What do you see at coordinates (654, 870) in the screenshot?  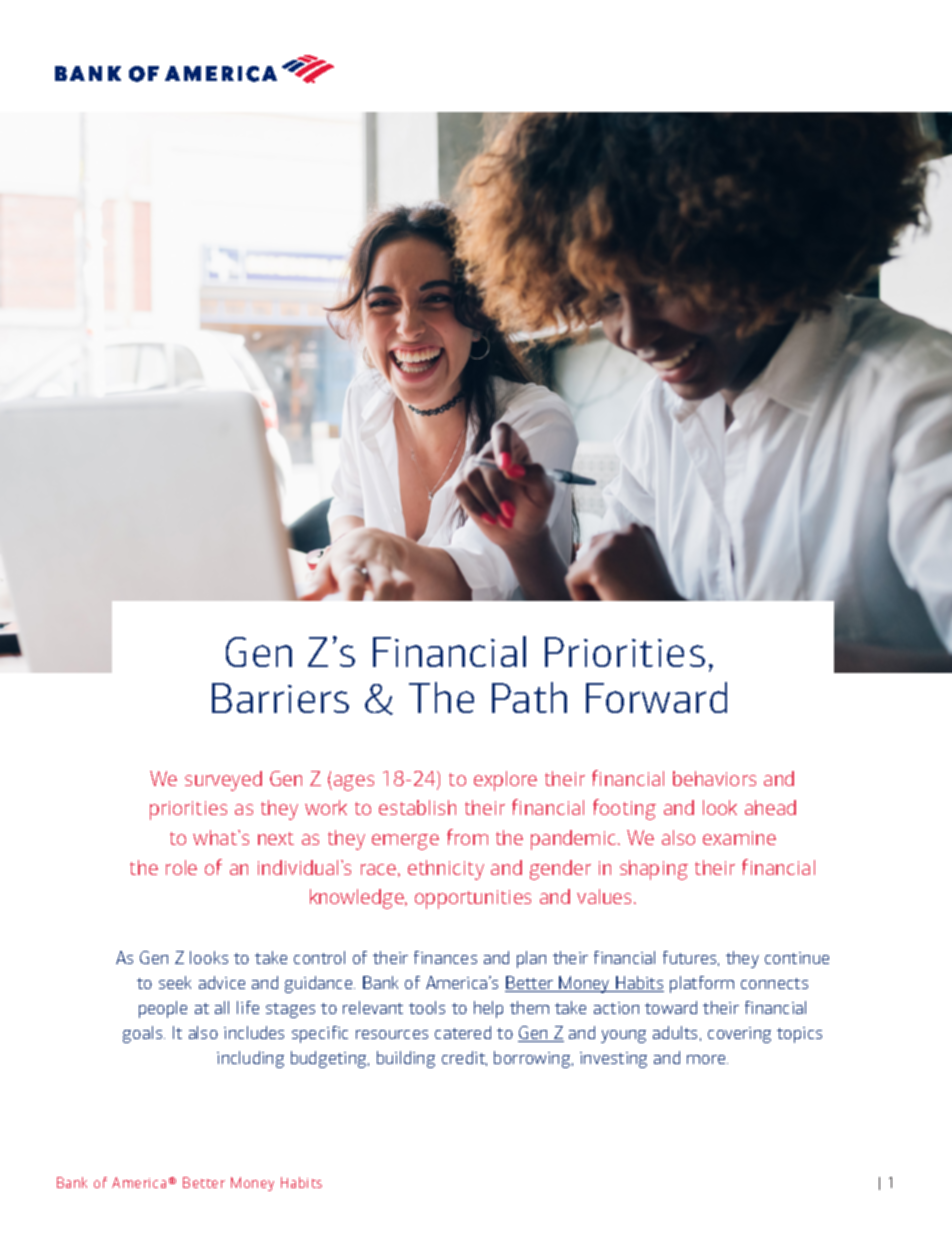 I see `shaping` at bounding box center [654, 870].
